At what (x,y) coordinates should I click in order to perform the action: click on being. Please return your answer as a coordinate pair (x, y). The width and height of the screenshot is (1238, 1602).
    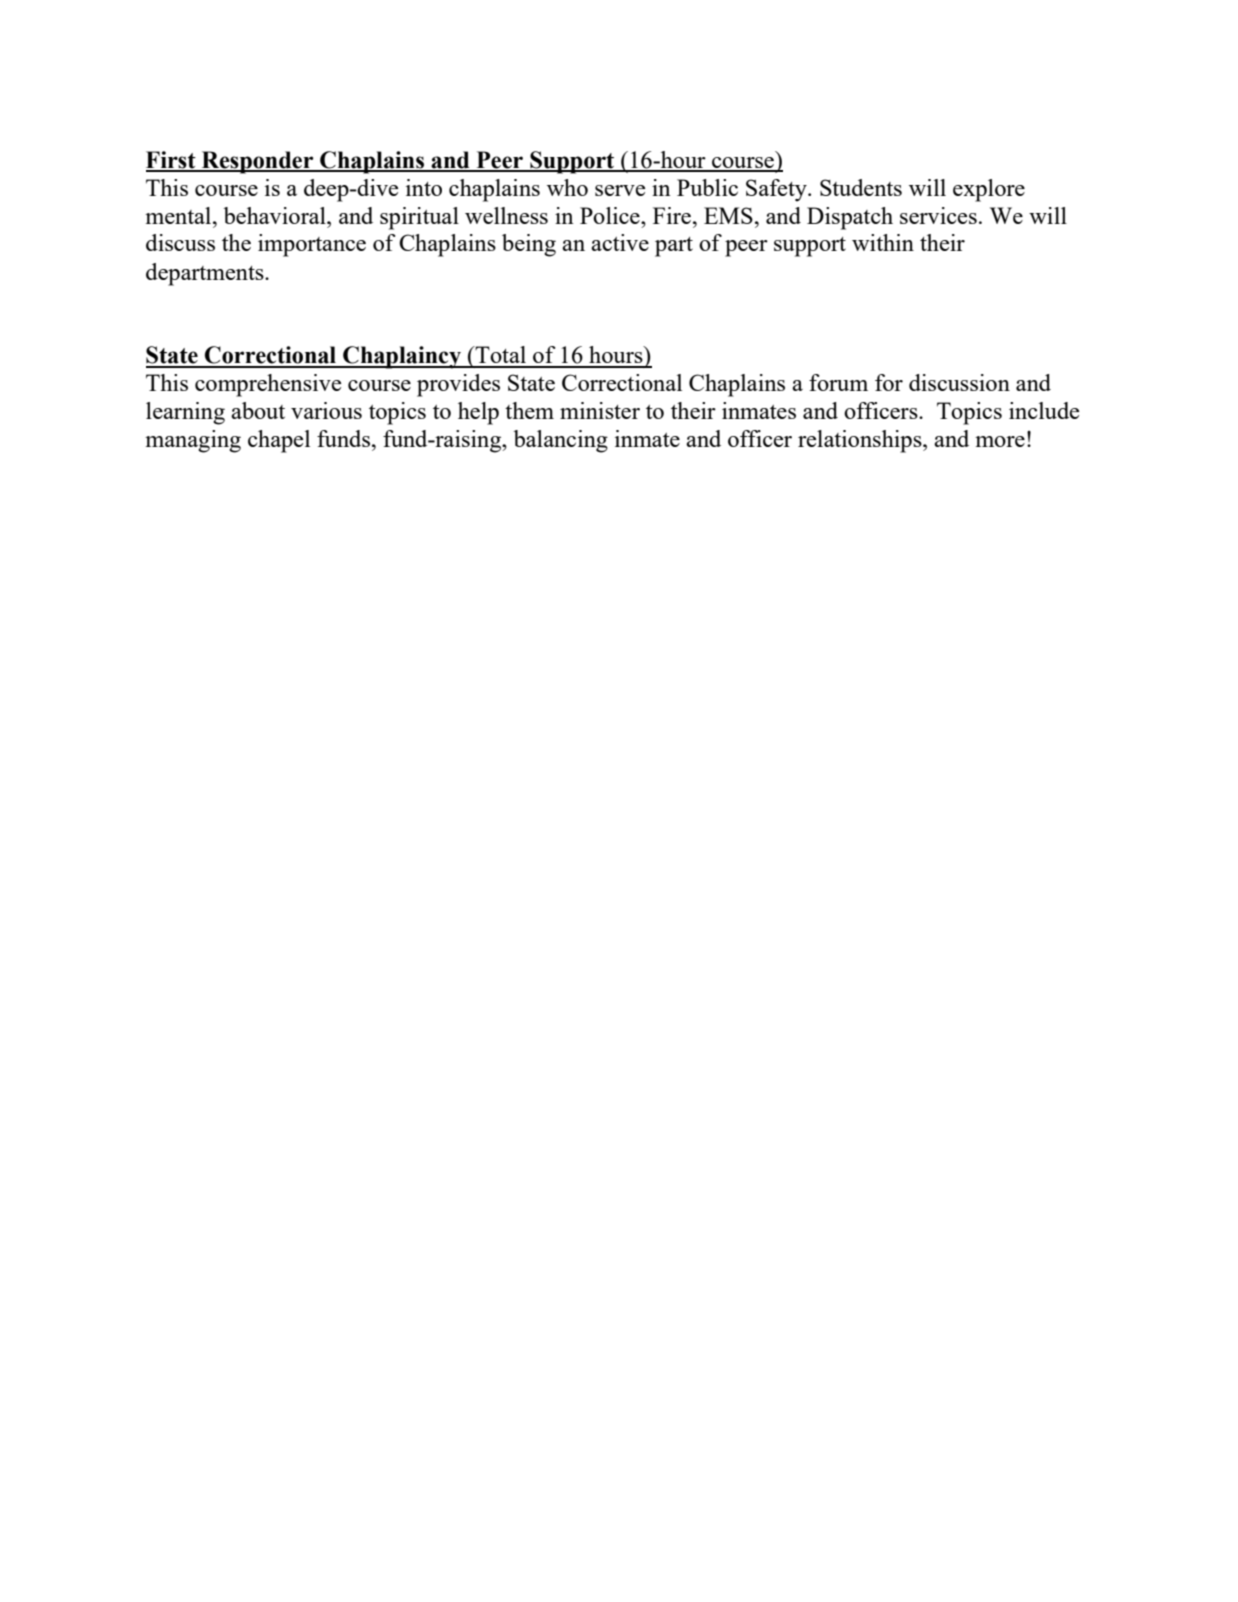
    Looking at the image, I should click on (529, 245).
